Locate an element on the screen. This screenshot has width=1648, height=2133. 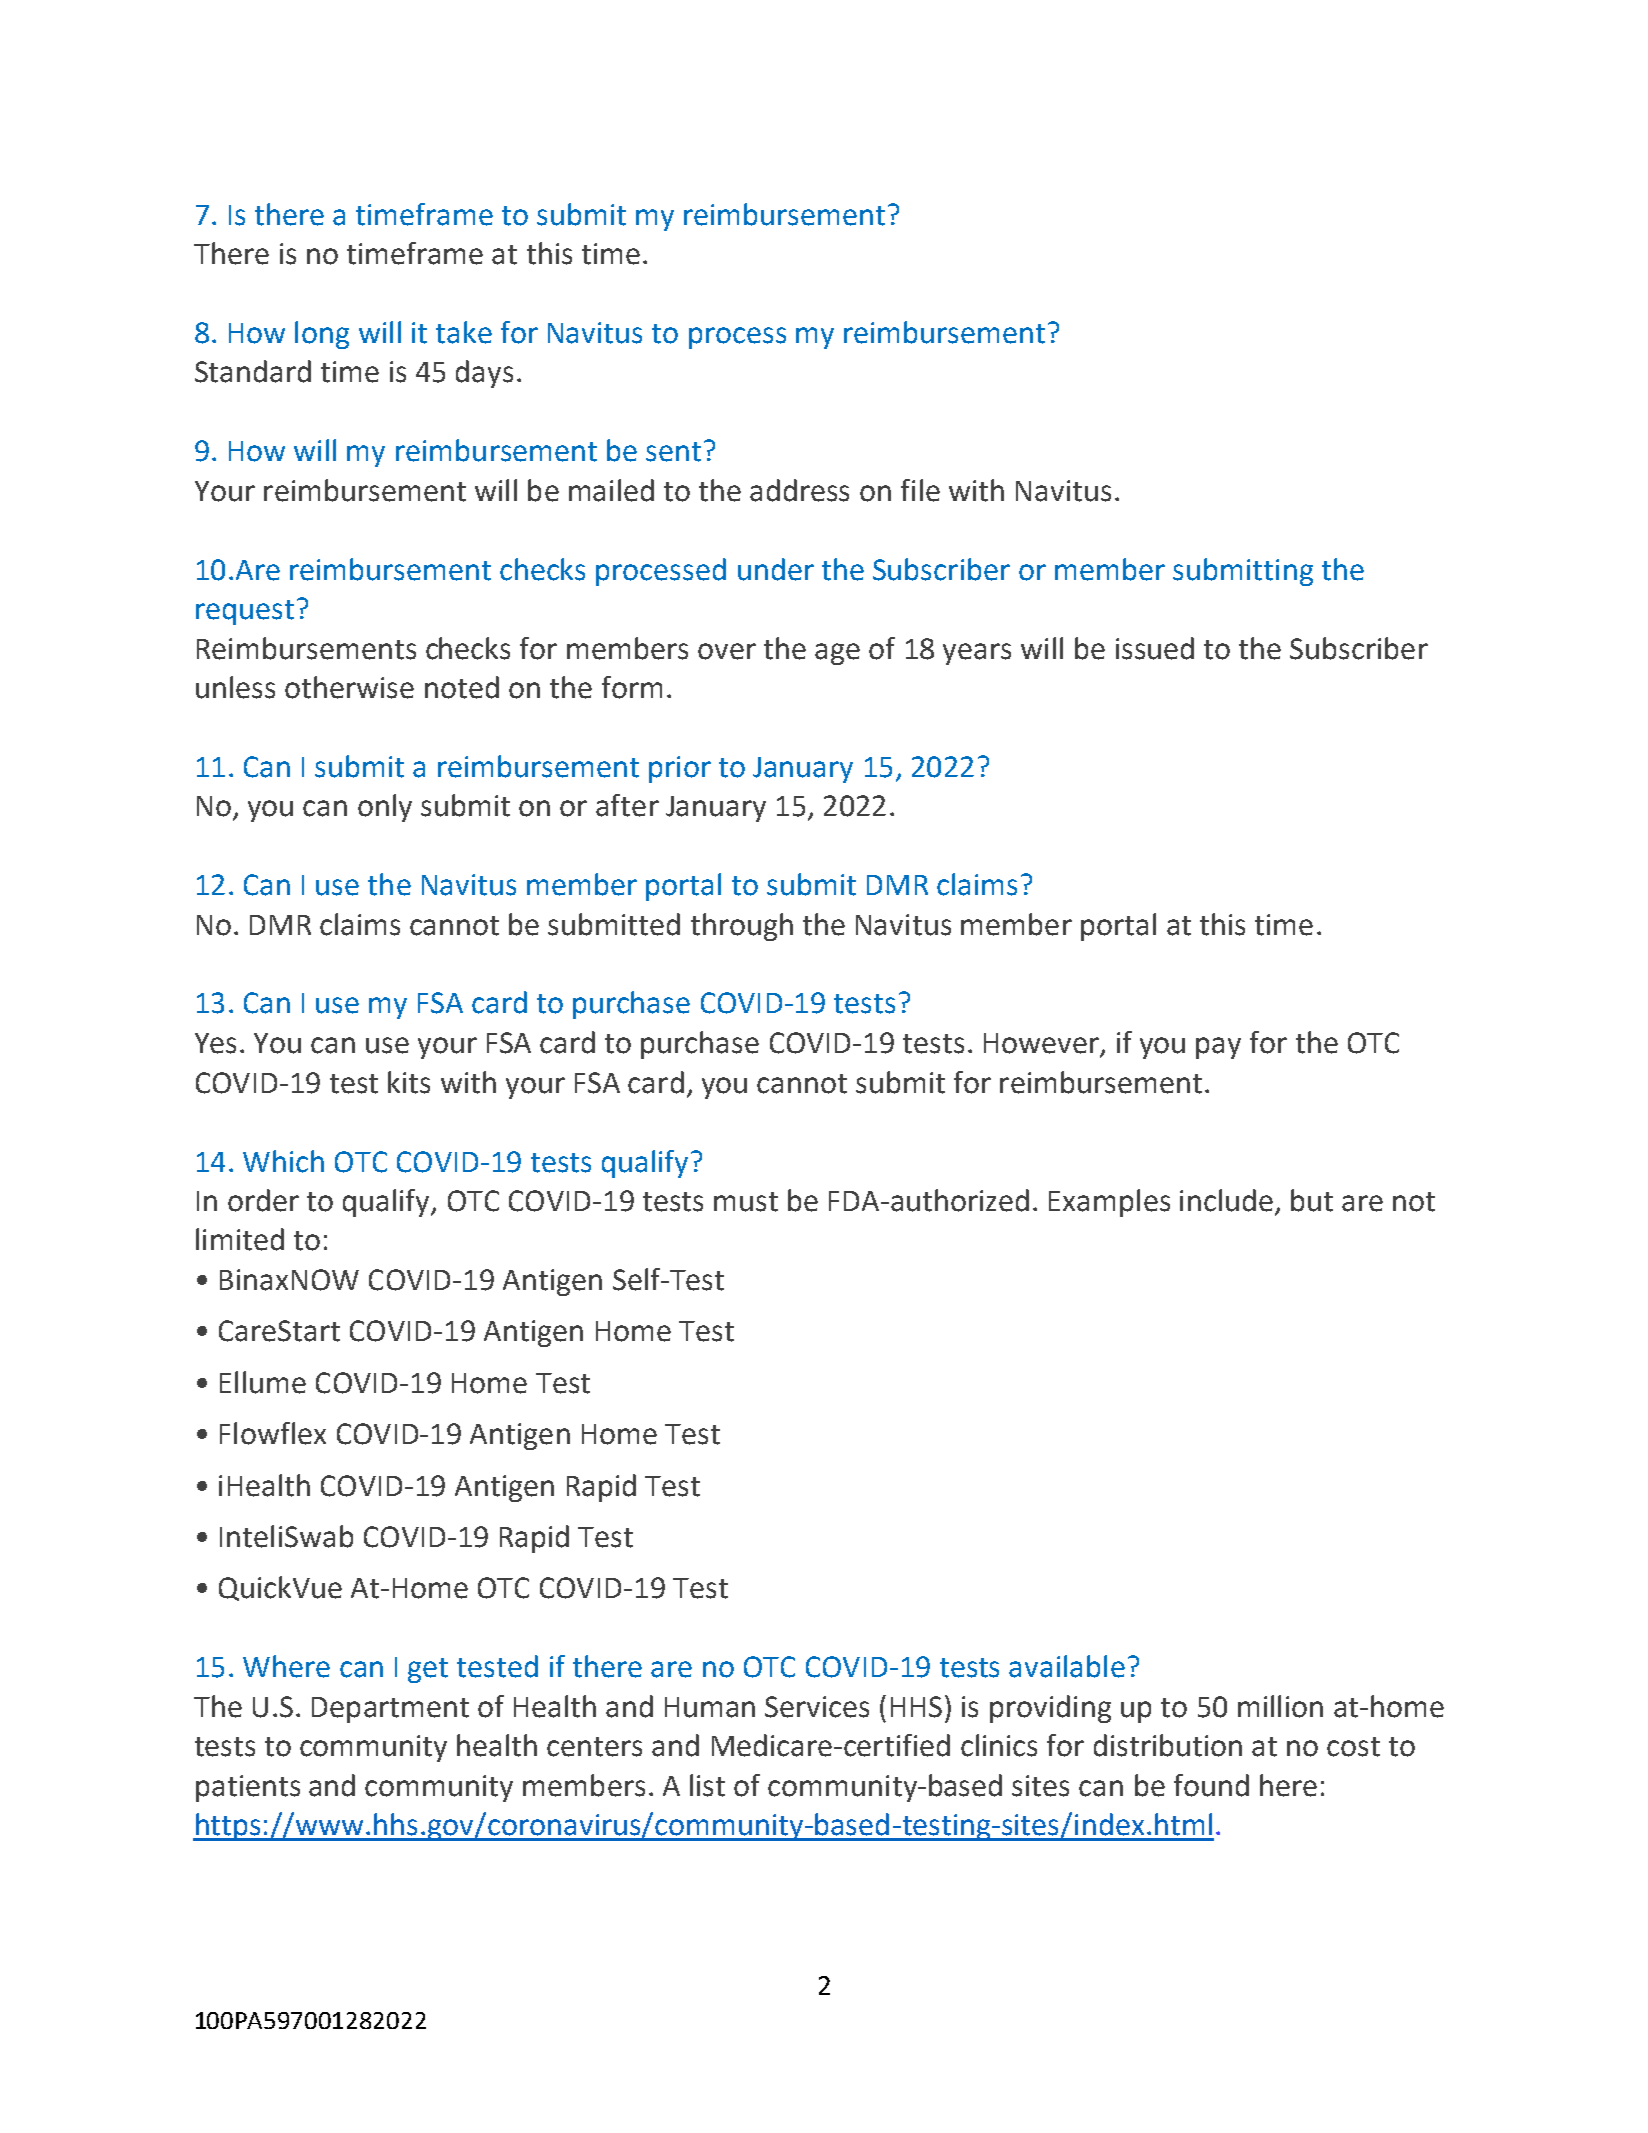
issued is located at coordinates (1155, 648).
